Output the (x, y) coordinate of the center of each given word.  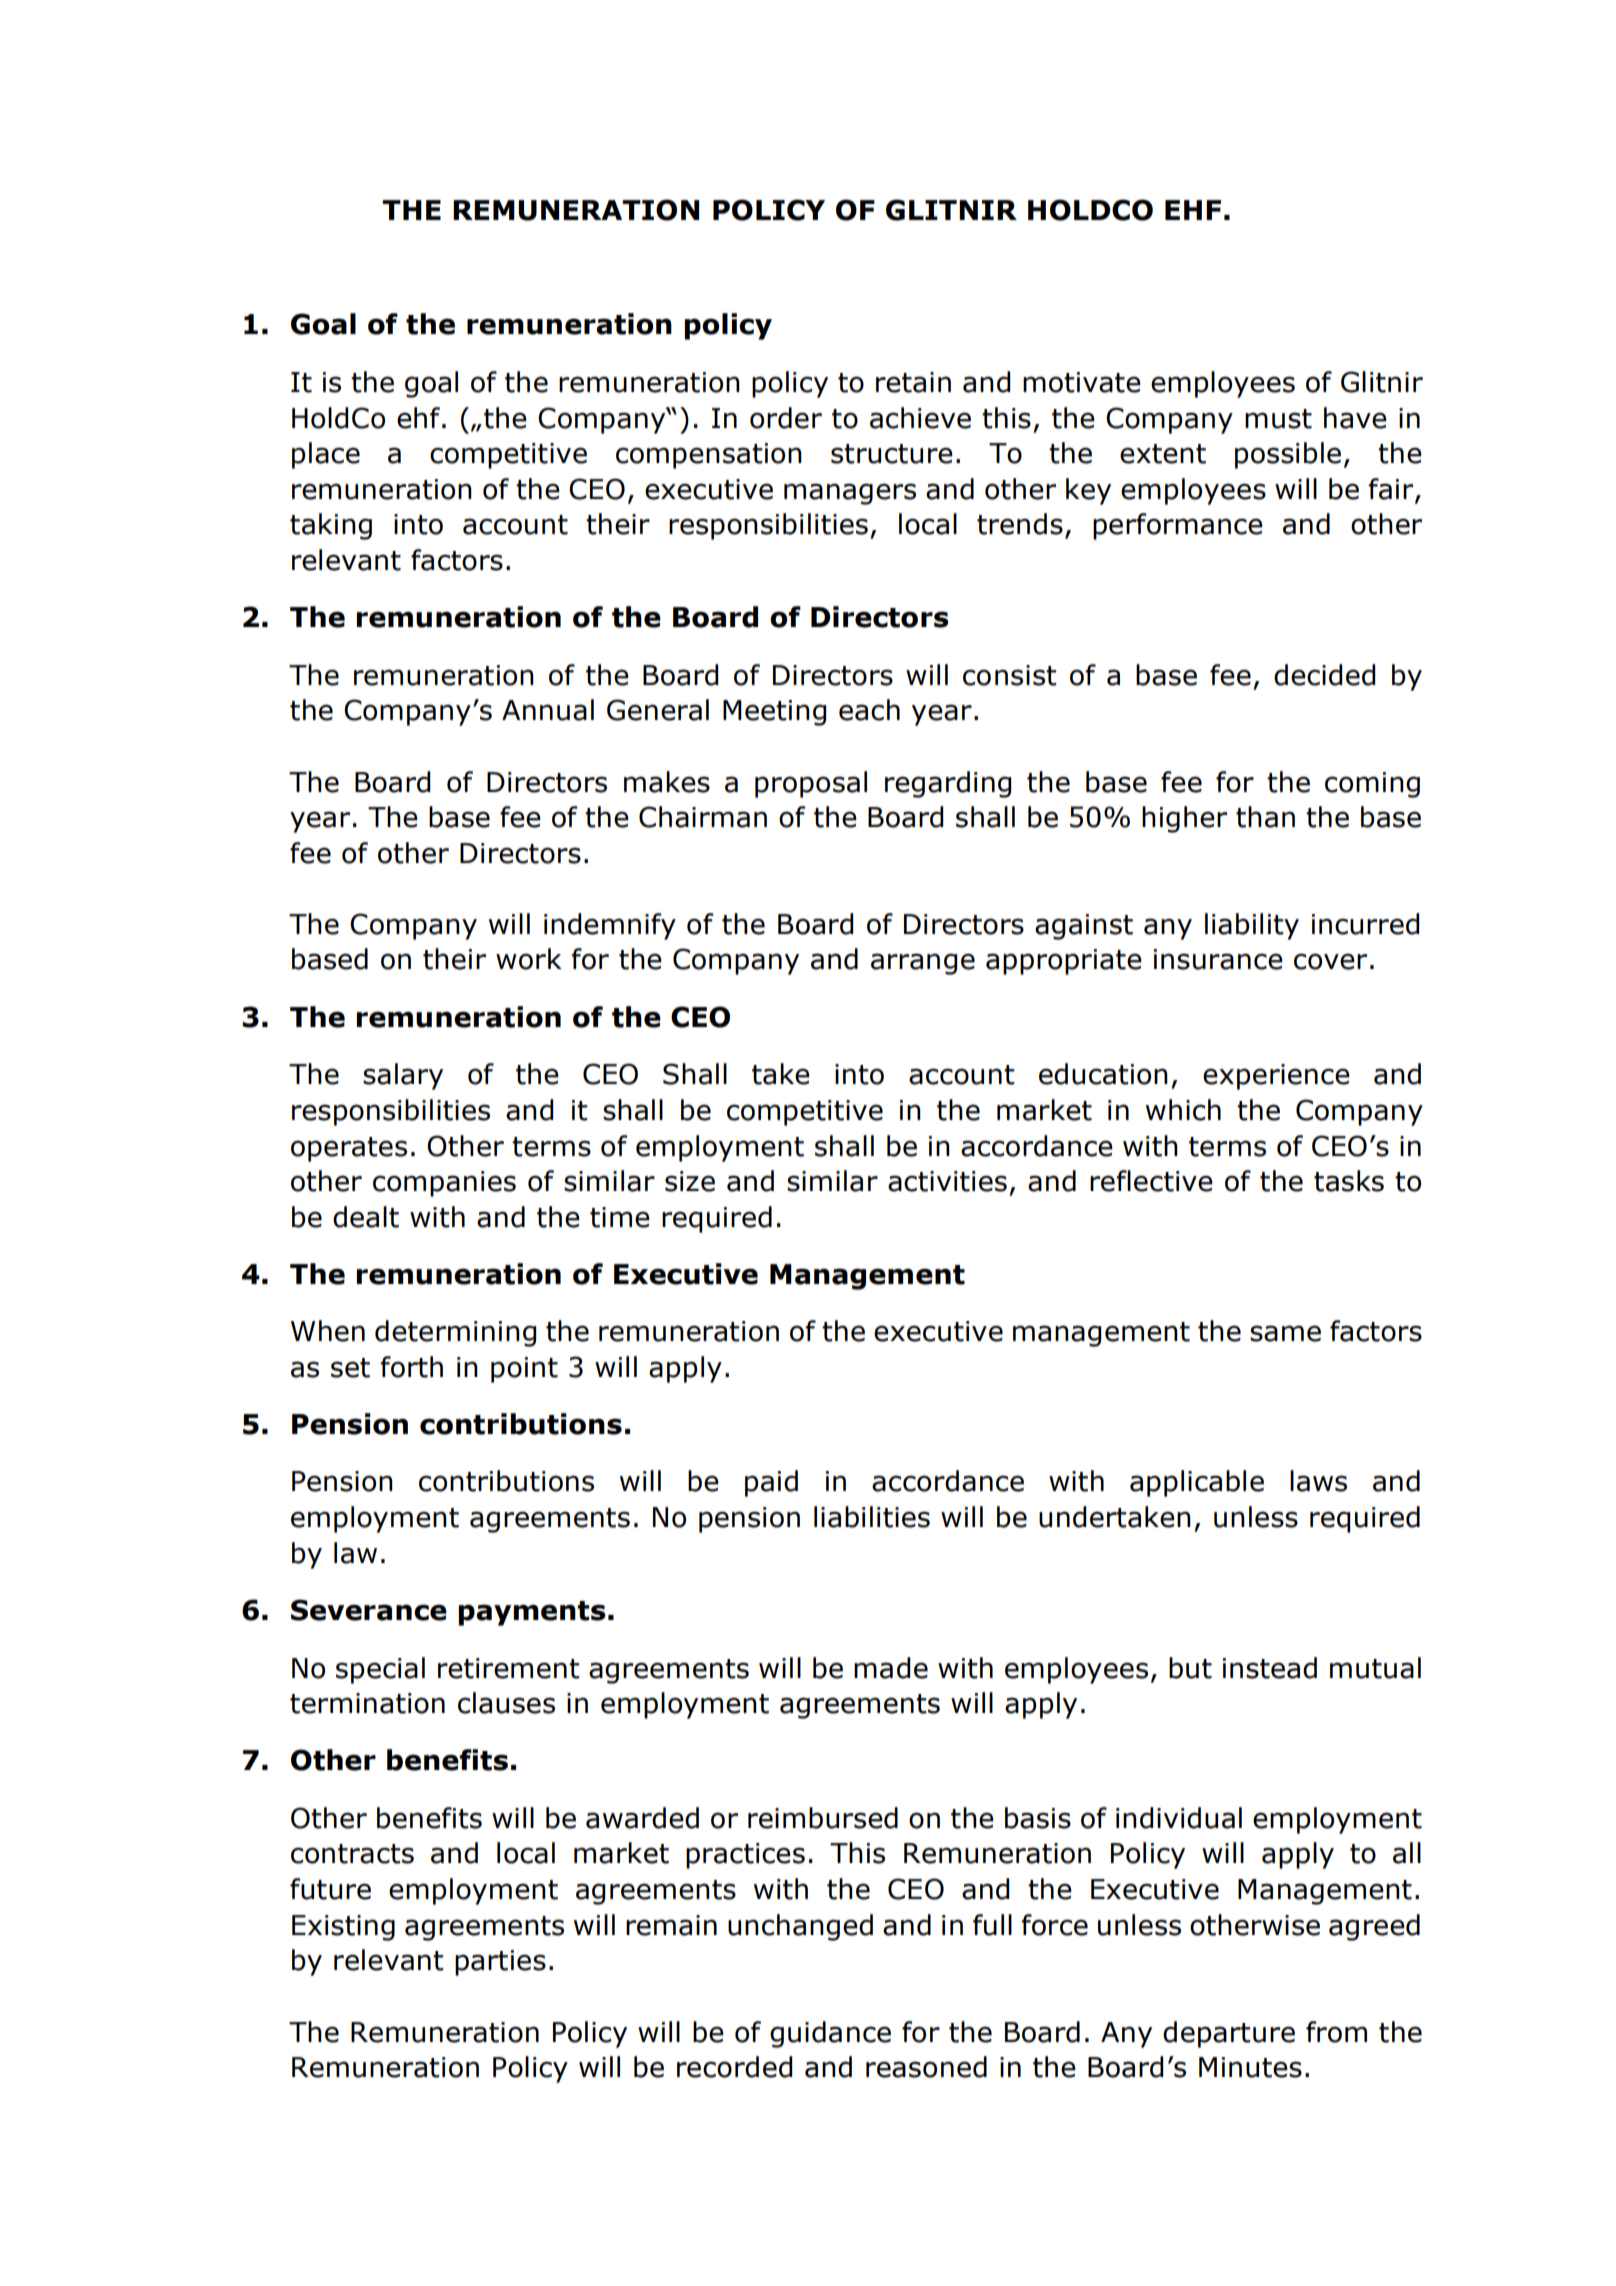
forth (411, 1367)
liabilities (872, 1517)
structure (892, 454)
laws (1318, 1481)
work (529, 959)
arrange (923, 964)
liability (1252, 926)
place (326, 455)
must (1278, 419)
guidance (830, 2034)
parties (500, 1963)
